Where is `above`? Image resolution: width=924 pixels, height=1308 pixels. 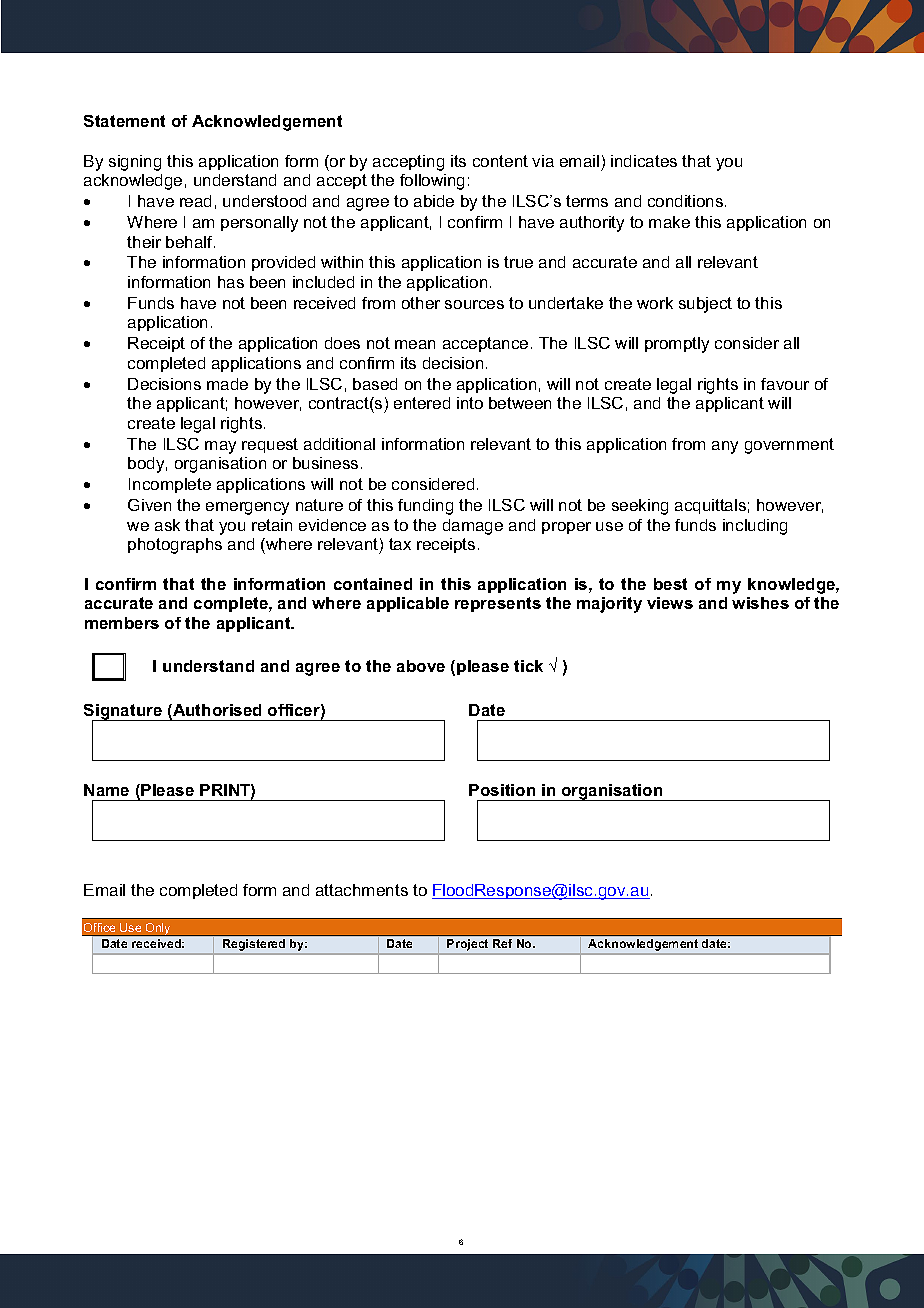 above is located at coordinates (421, 666).
